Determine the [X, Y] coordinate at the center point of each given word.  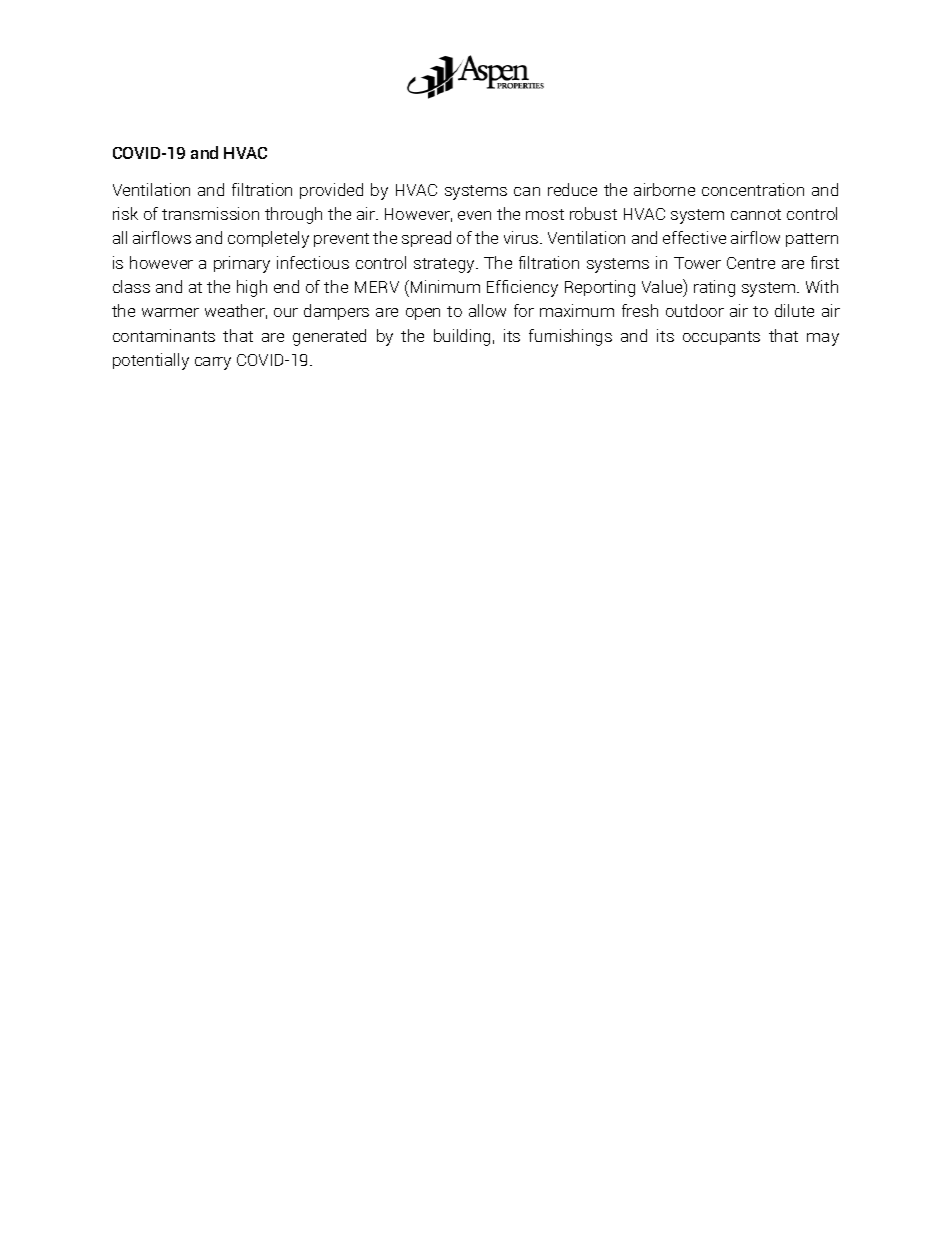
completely [268, 239]
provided [331, 191]
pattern [812, 240]
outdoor [695, 310]
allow [487, 310]
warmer [170, 312]
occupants [721, 338]
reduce [572, 189]
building [462, 337]
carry [213, 363]
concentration [753, 189]
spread [426, 239]
